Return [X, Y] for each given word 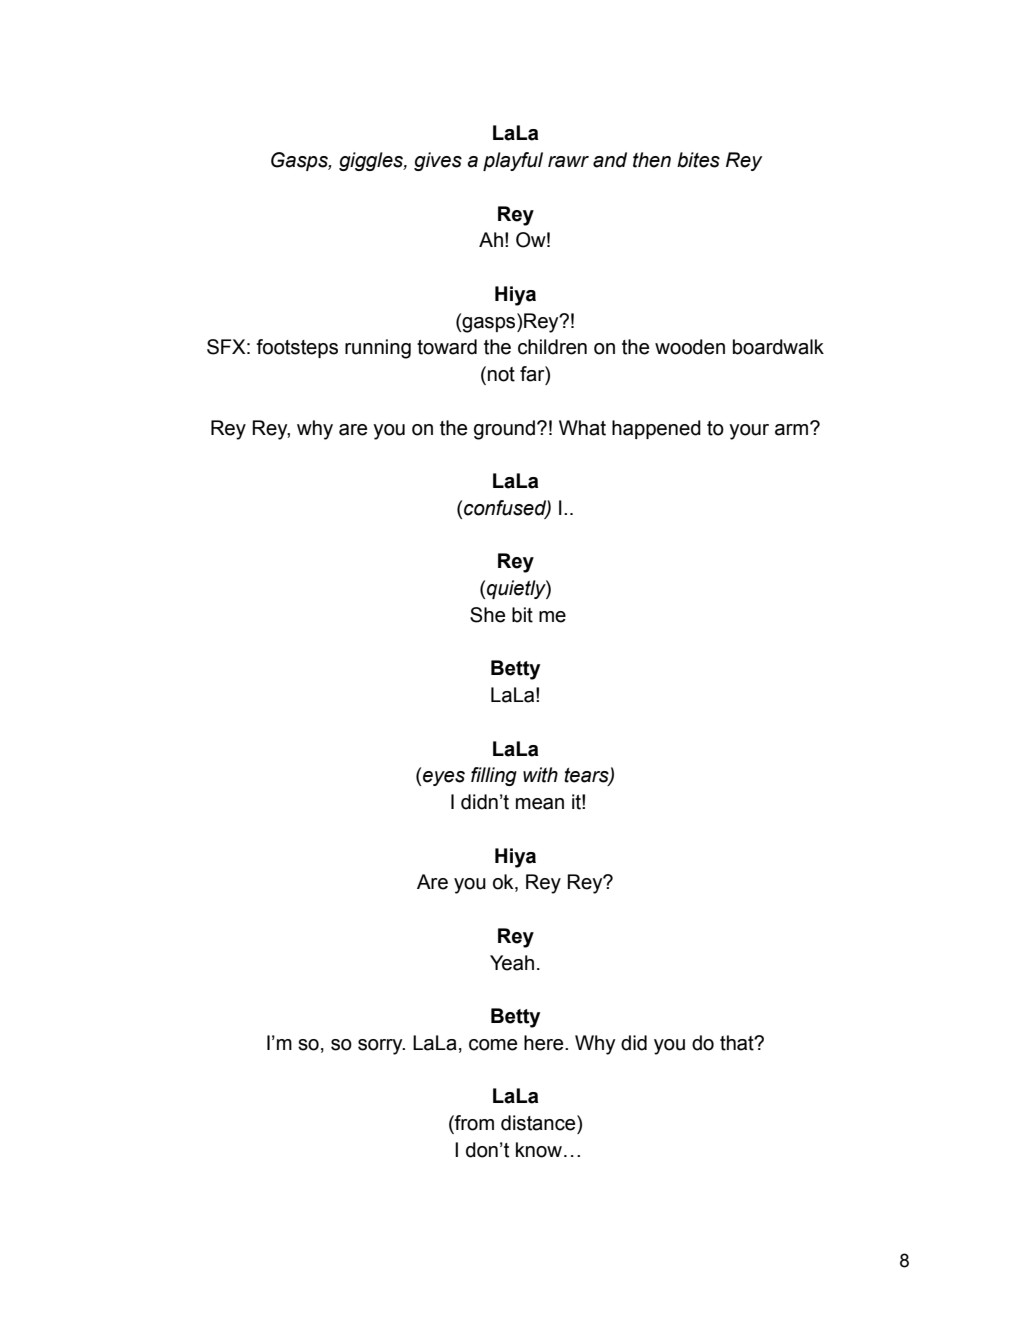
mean [540, 804]
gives [438, 161]
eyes [444, 778]
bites [698, 160]
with [540, 775]
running [378, 349]
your [749, 432]
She [487, 615]
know [539, 1150]
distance [539, 1123]
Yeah [512, 963]
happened [656, 429]
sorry [381, 1047]
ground [504, 430]
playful [513, 161]
